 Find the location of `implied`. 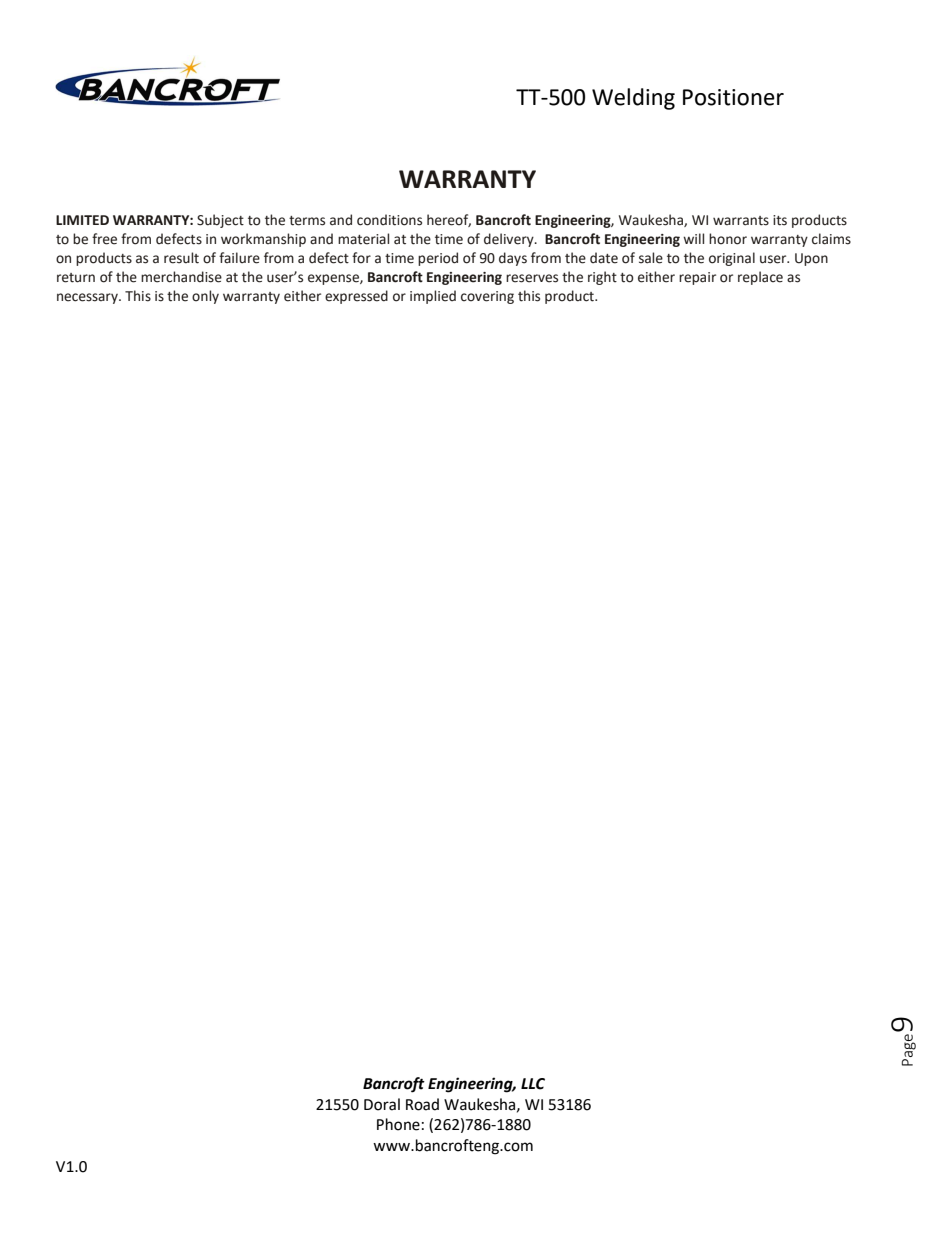

implied is located at coordinates (433, 297).
